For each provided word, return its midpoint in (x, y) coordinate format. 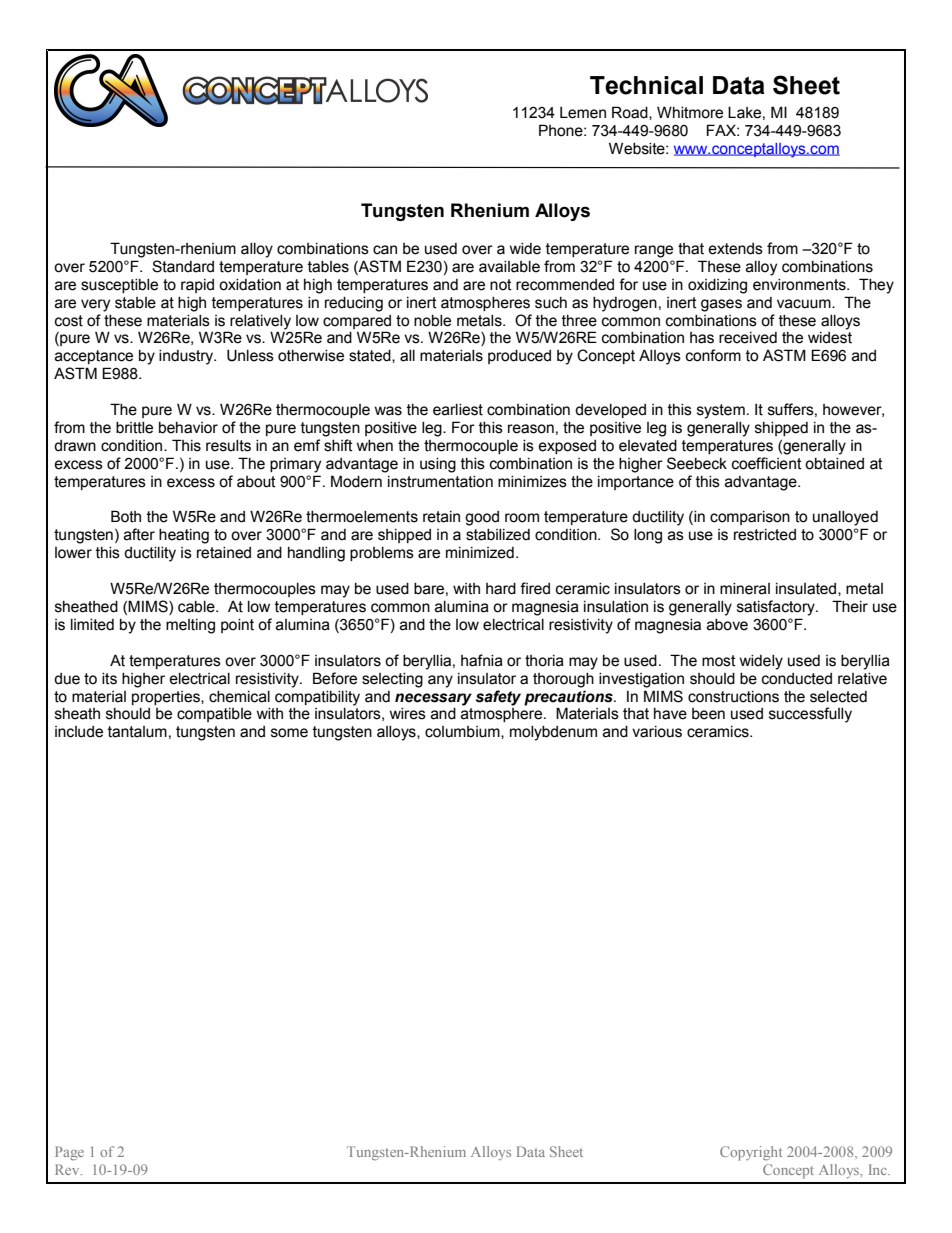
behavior (188, 428)
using (438, 465)
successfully (810, 715)
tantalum (137, 732)
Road (631, 113)
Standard (183, 266)
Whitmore (690, 112)
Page (69, 1153)
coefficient (767, 463)
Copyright (751, 1153)
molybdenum (553, 733)
